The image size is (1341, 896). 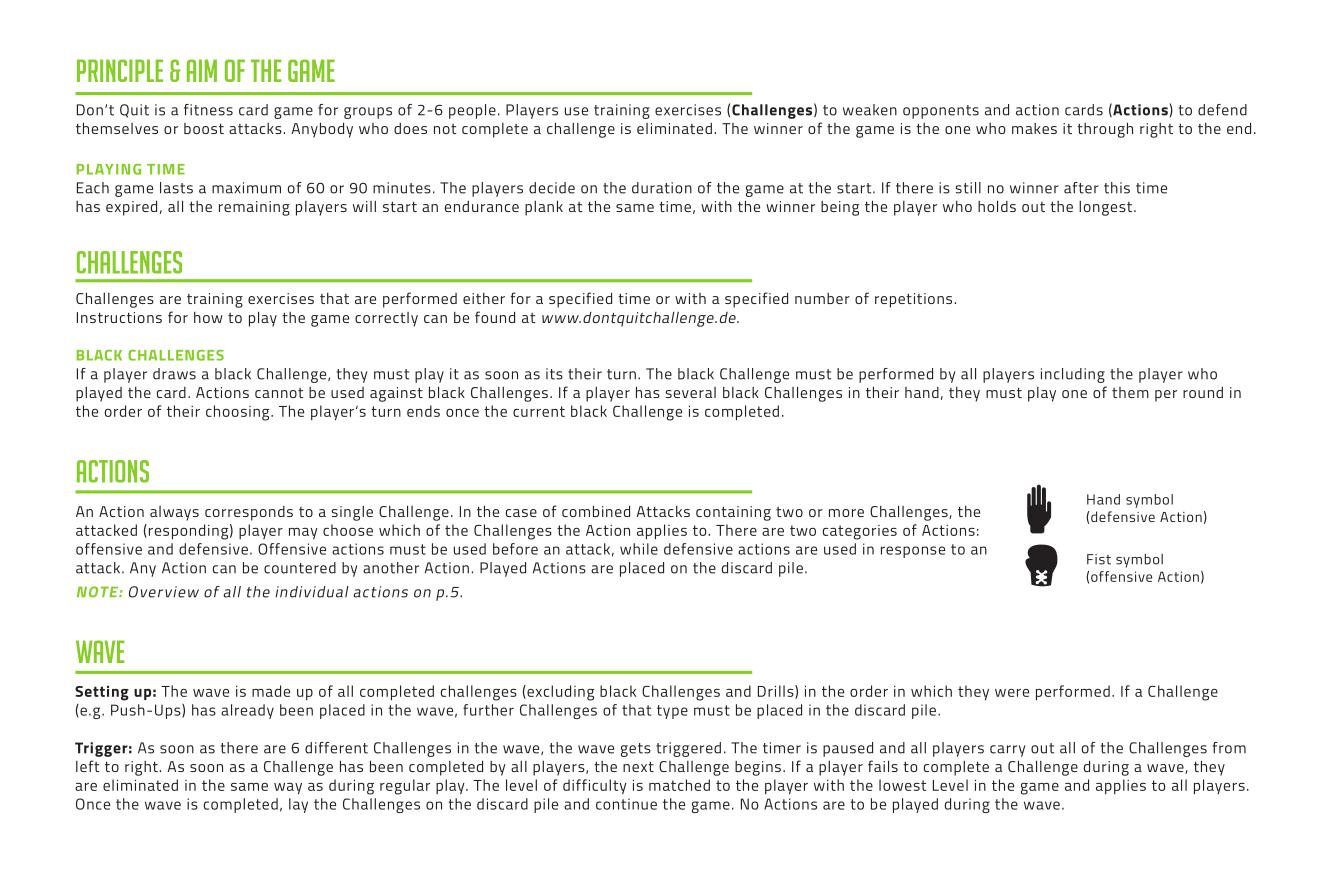 I want to click on found, so click(x=495, y=317).
